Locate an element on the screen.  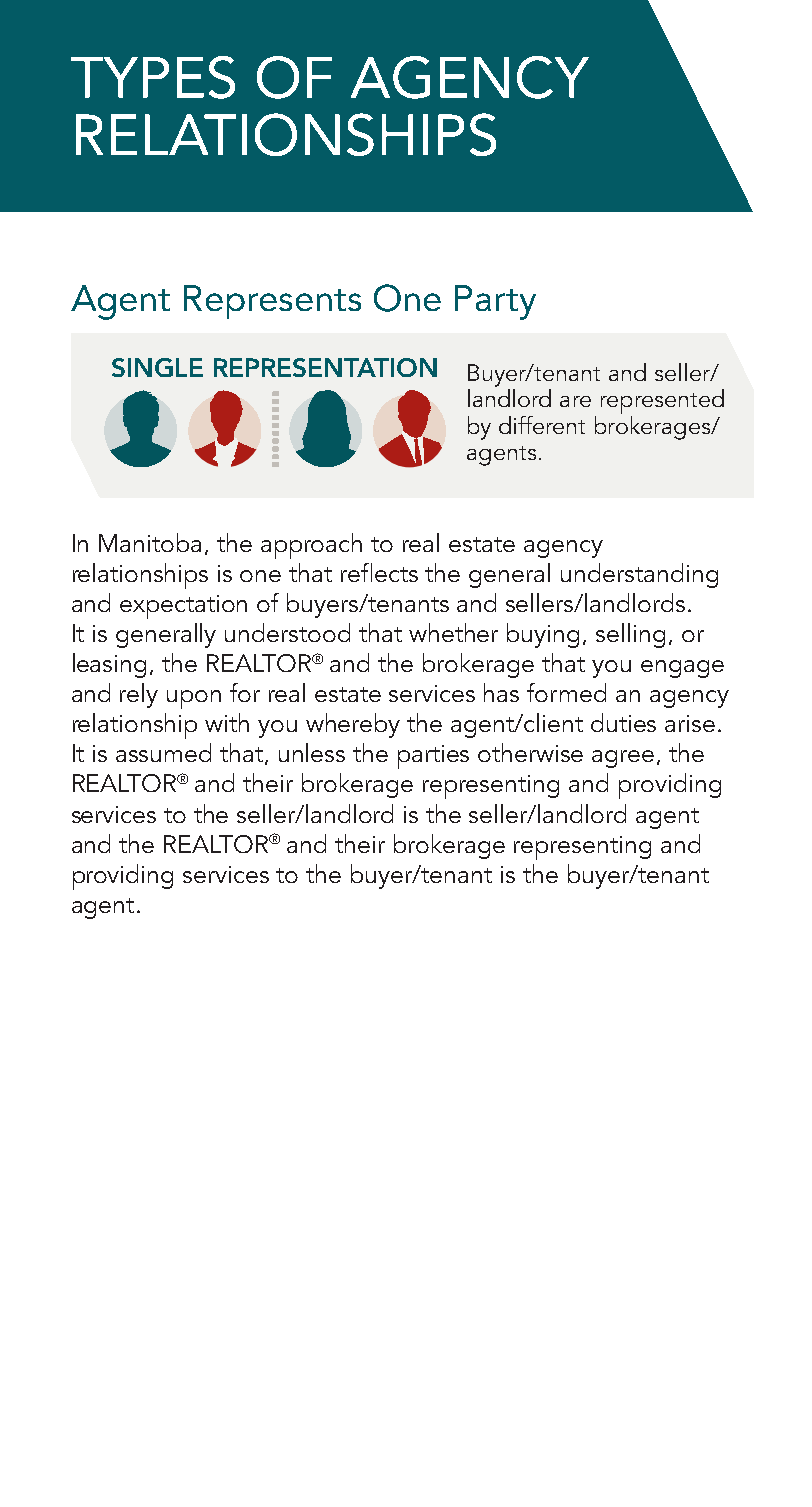
Represents is located at coordinates (272, 302).
